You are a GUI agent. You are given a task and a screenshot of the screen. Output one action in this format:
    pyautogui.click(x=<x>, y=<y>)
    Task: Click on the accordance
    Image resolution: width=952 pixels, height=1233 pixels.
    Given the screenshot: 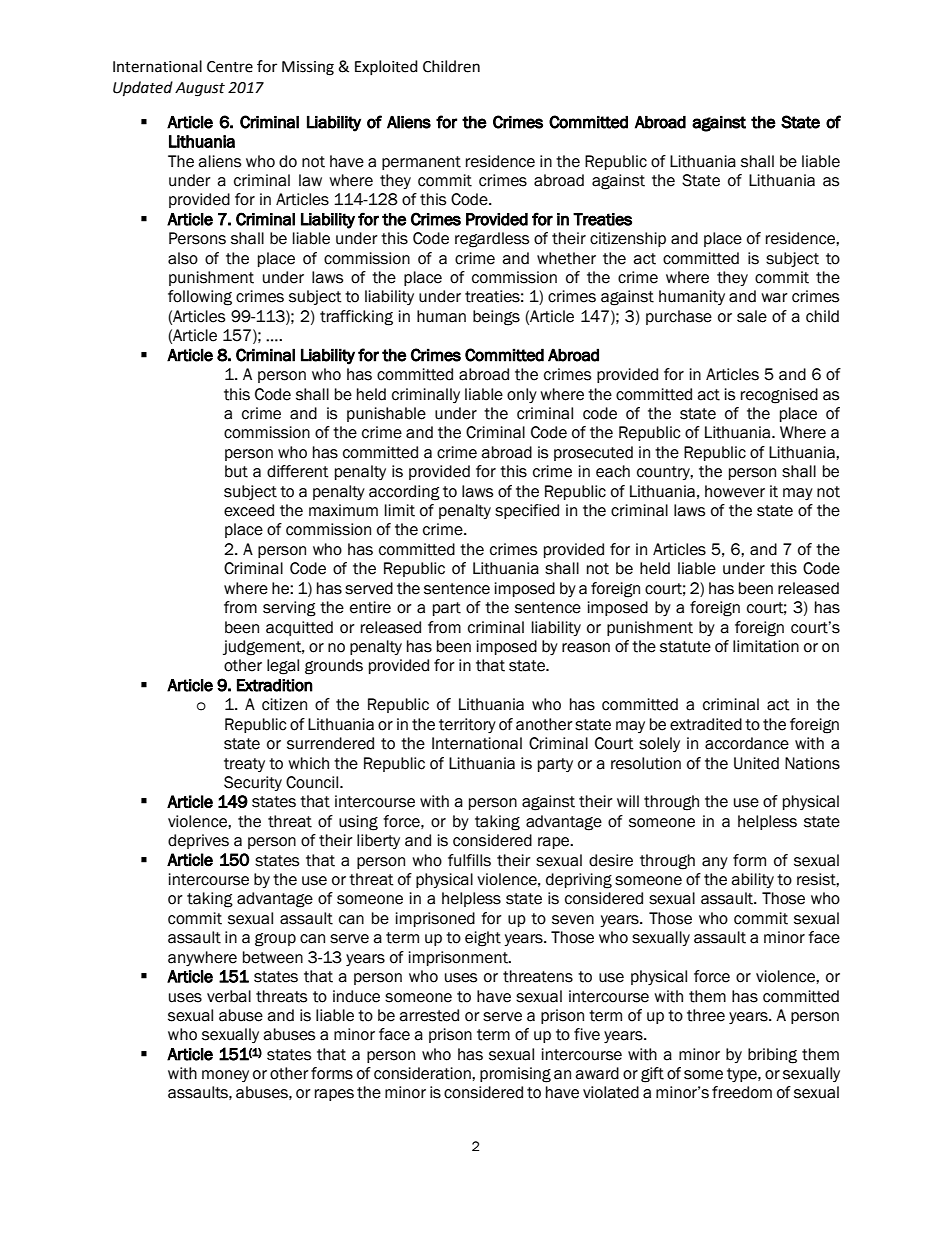 What is the action you would take?
    pyautogui.click(x=747, y=743)
